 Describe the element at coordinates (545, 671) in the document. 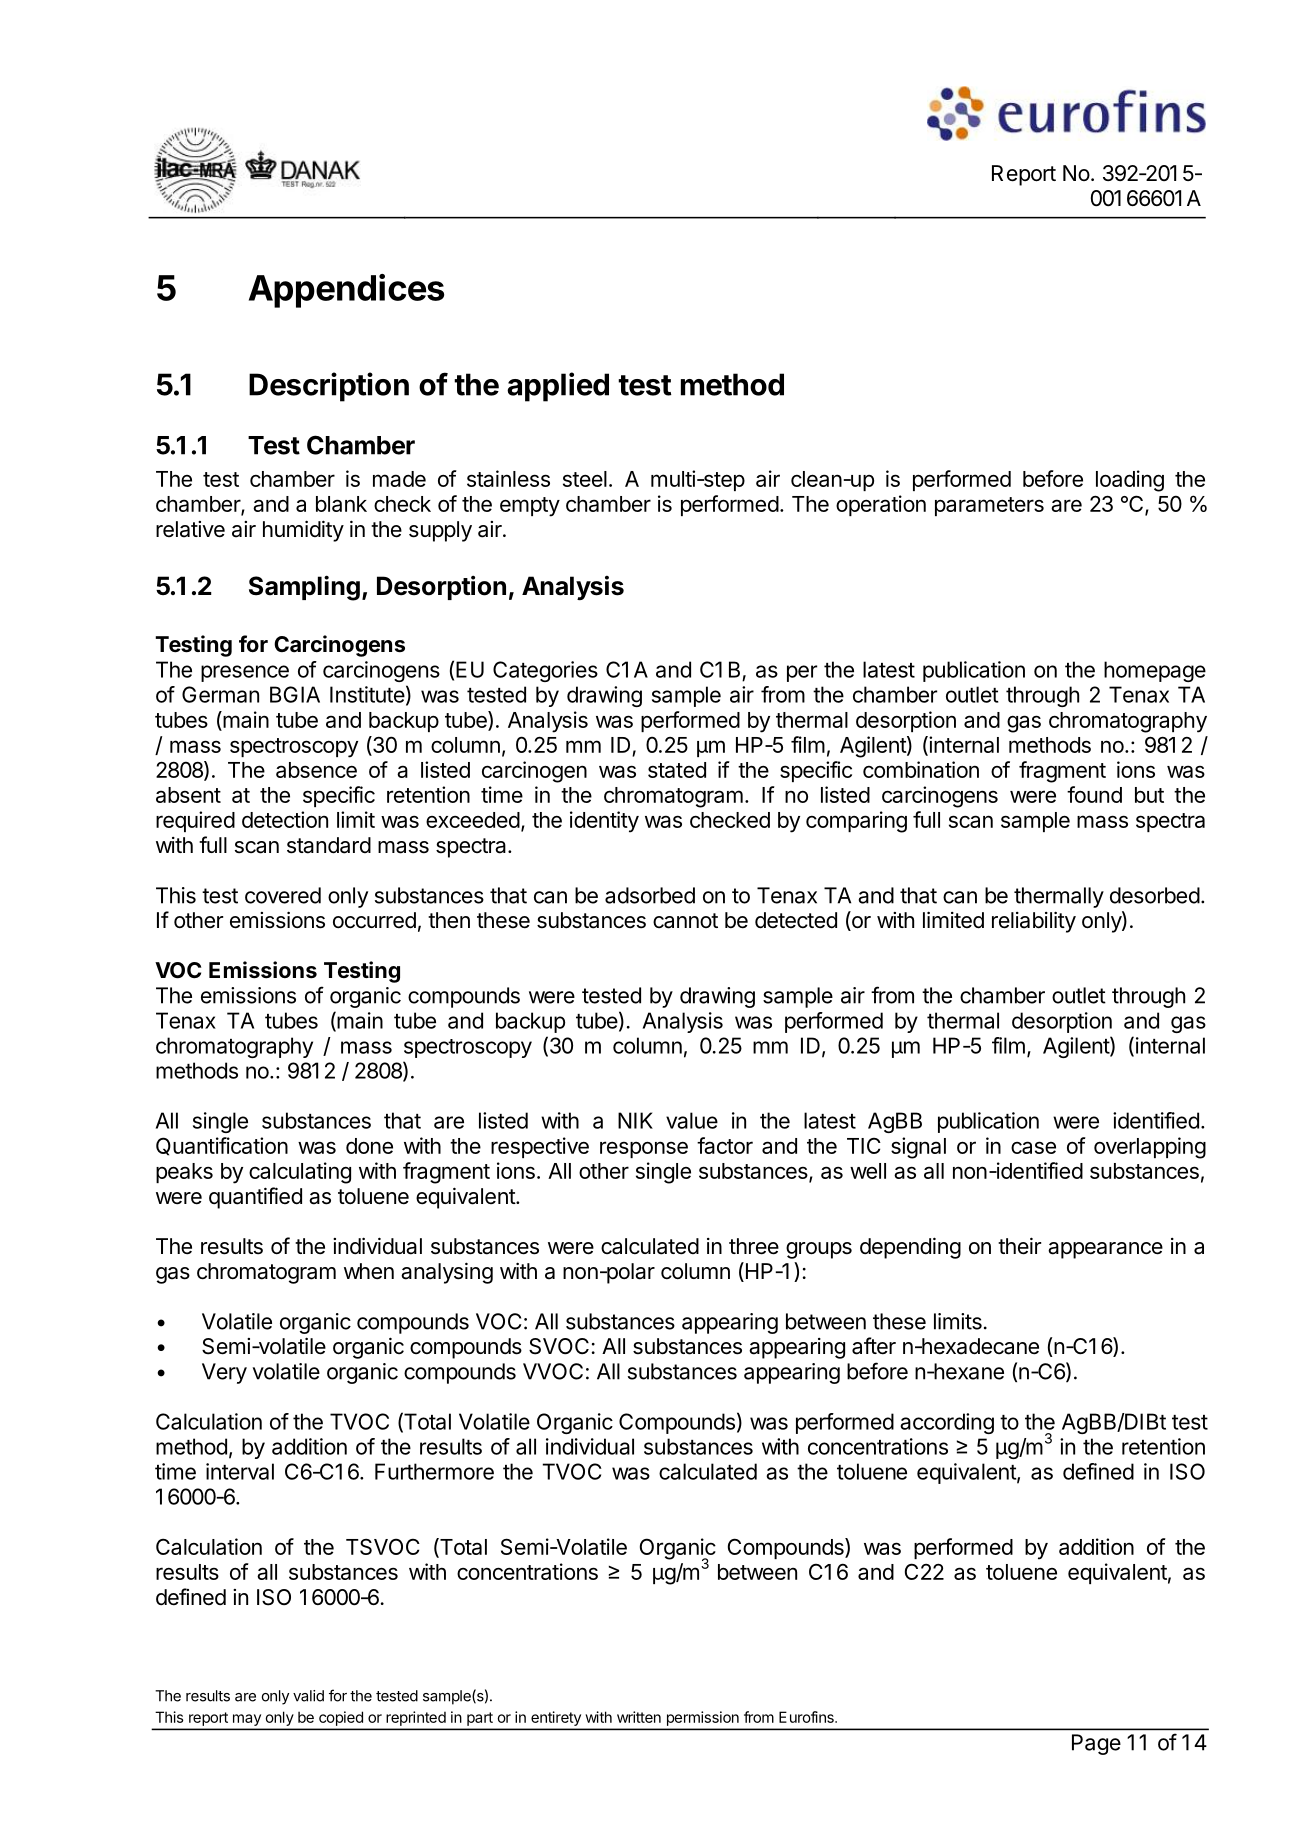

I see `Categories` at that location.
